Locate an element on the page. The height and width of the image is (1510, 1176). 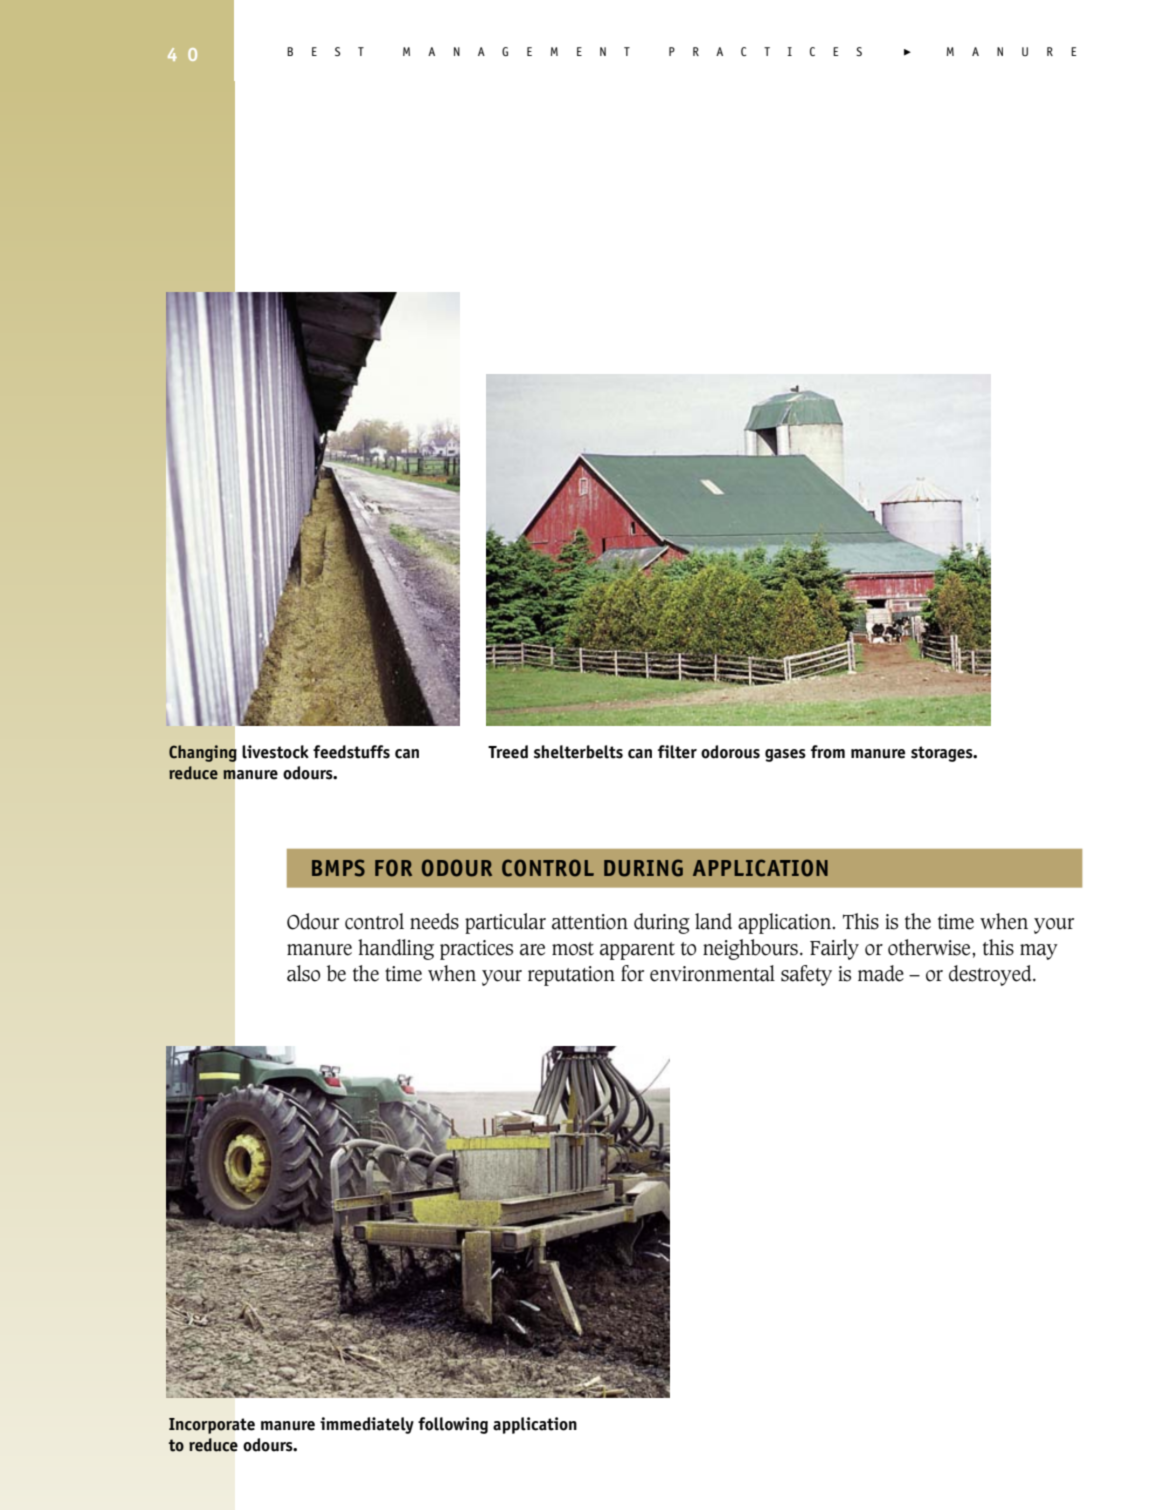
also is located at coordinates (303, 973).
